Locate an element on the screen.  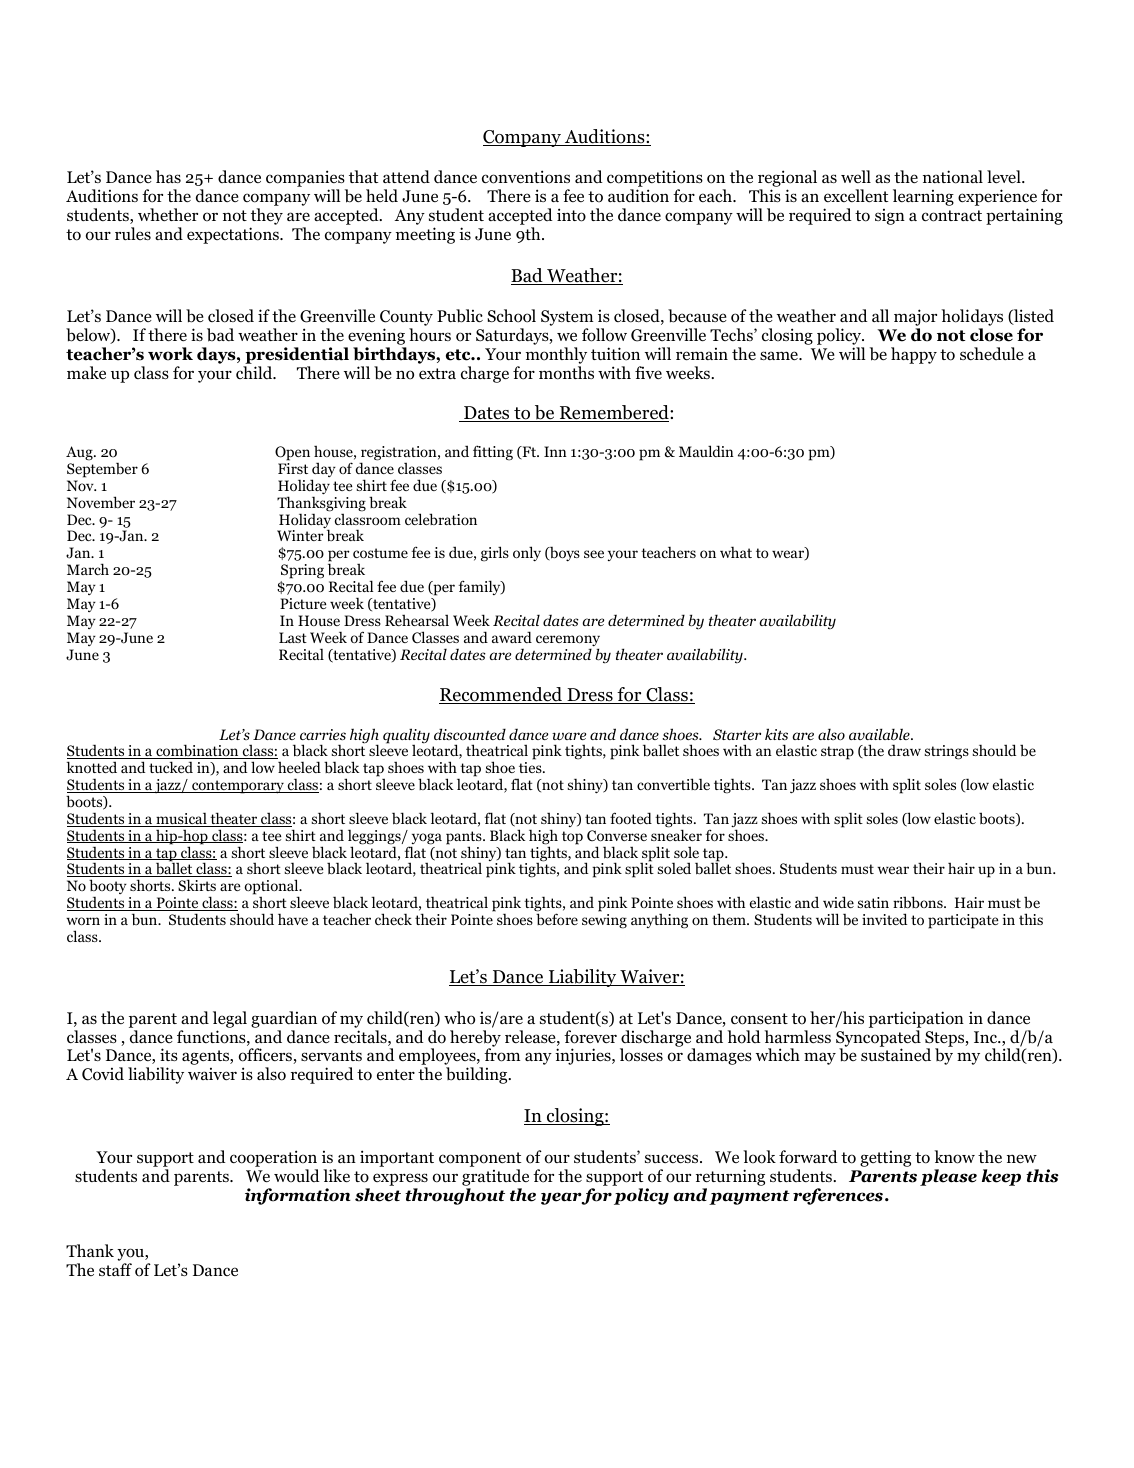
references is located at coordinates (838, 1196).
